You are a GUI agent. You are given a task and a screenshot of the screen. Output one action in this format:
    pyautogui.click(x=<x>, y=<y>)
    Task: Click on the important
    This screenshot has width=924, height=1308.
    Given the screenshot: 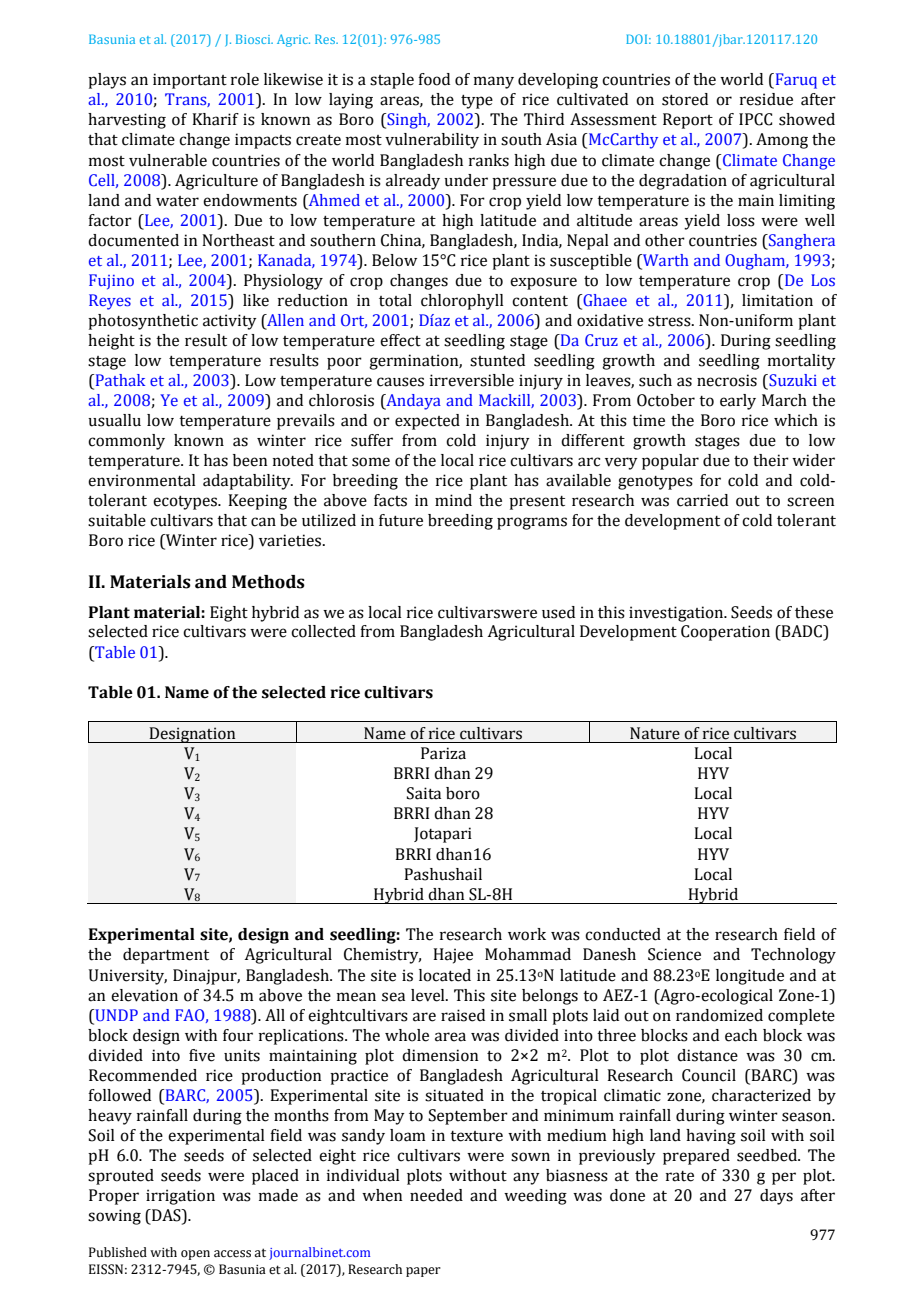 What is the action you would take?
    pyautogui.click(x=190, y=81)
